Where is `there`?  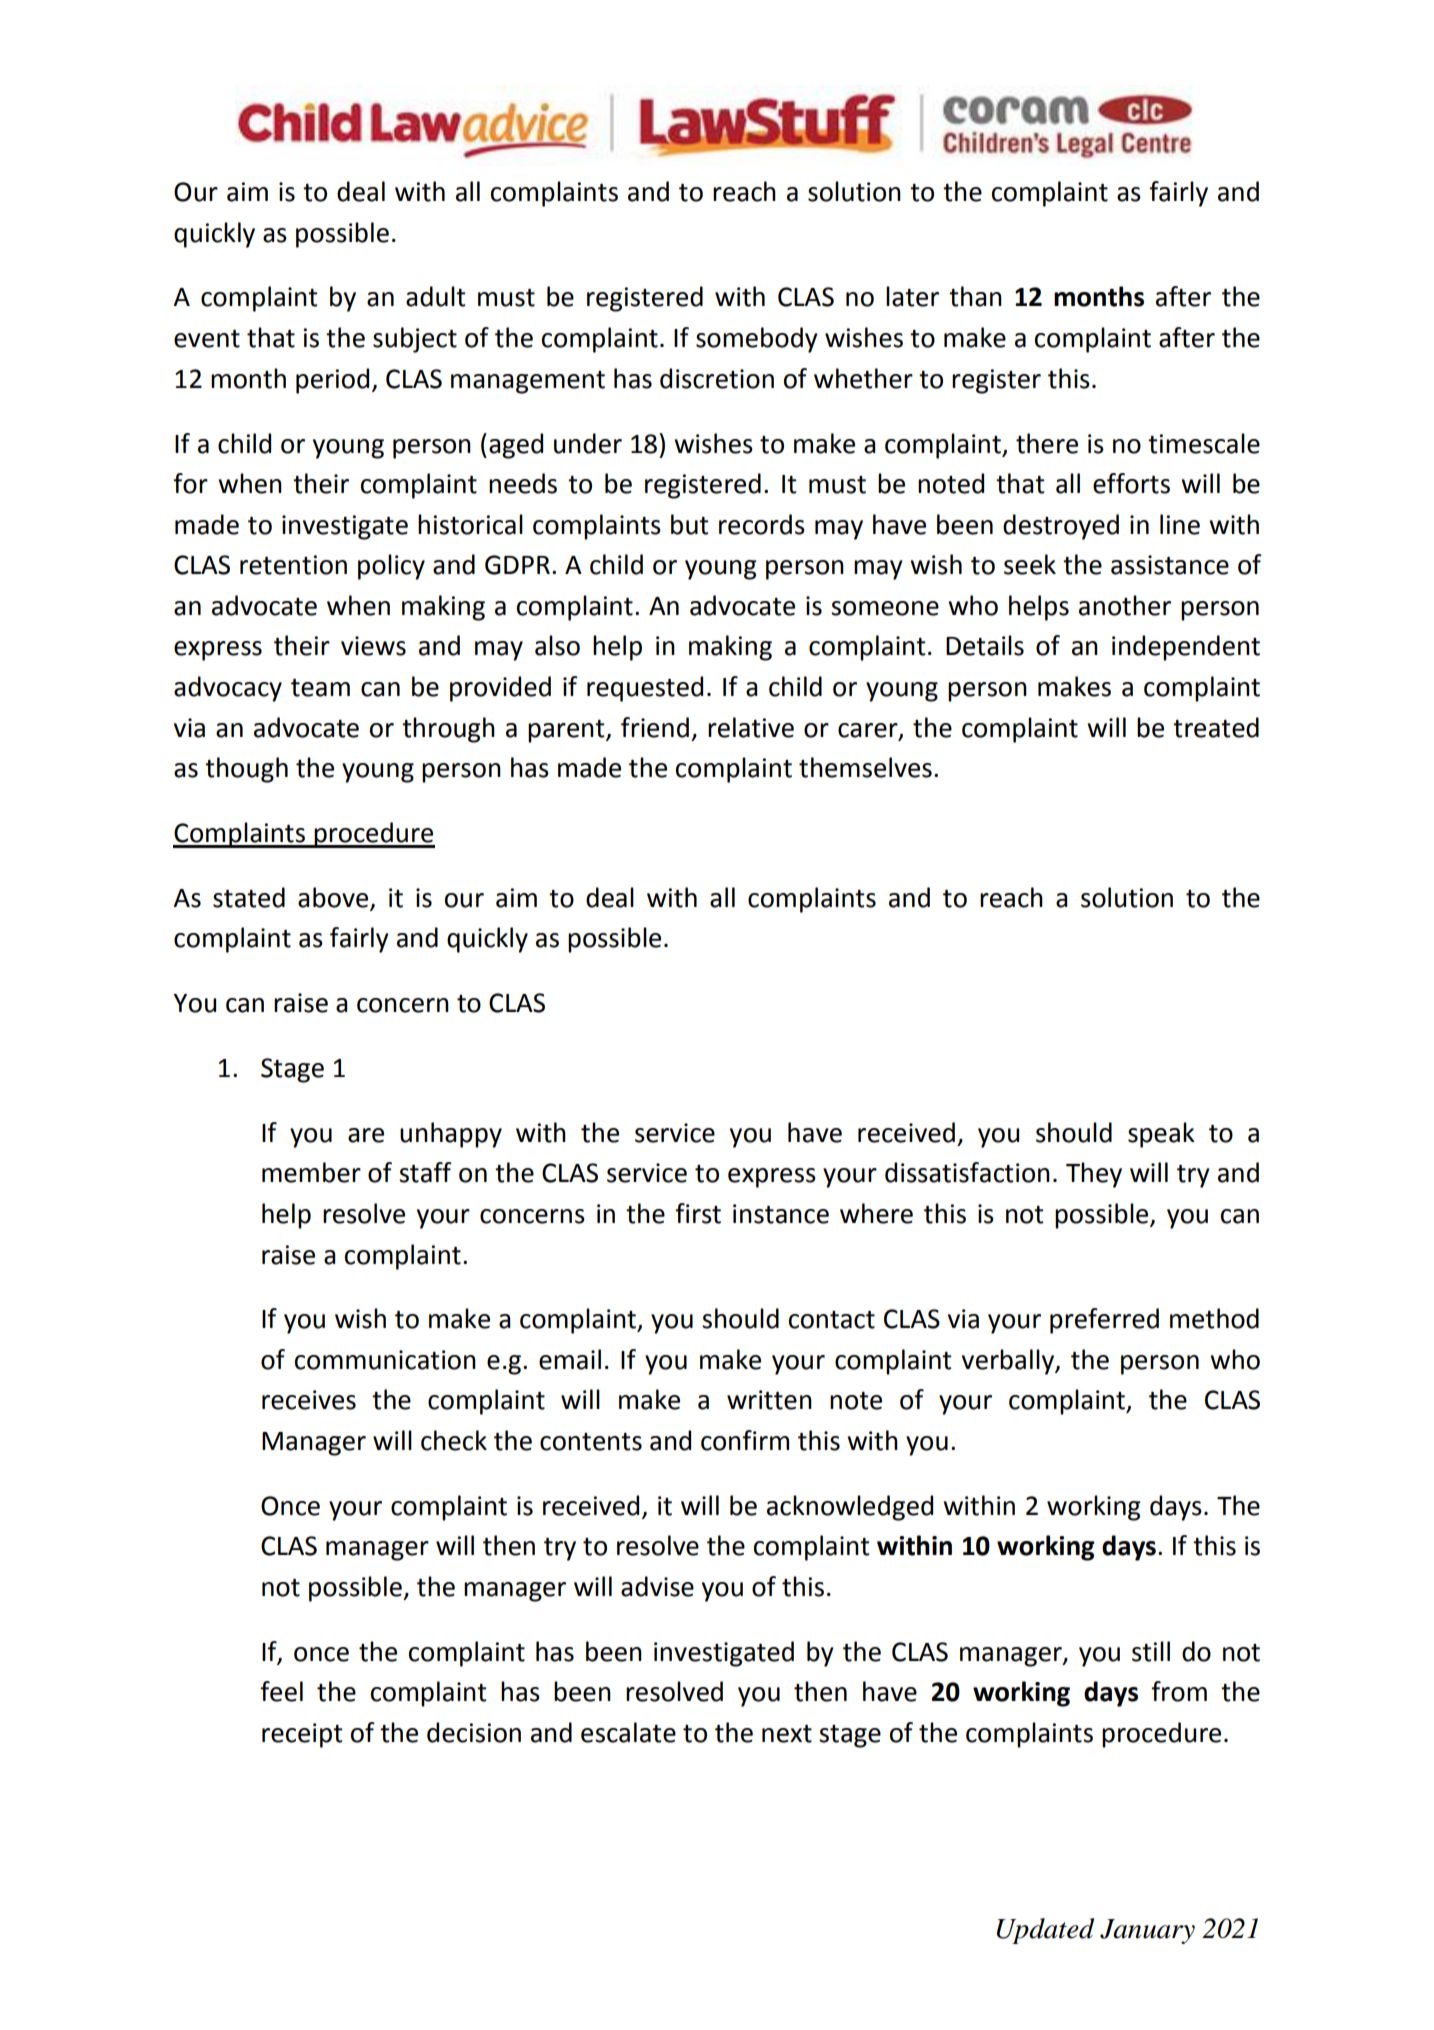 there is located at coordinates (1047, 443).
